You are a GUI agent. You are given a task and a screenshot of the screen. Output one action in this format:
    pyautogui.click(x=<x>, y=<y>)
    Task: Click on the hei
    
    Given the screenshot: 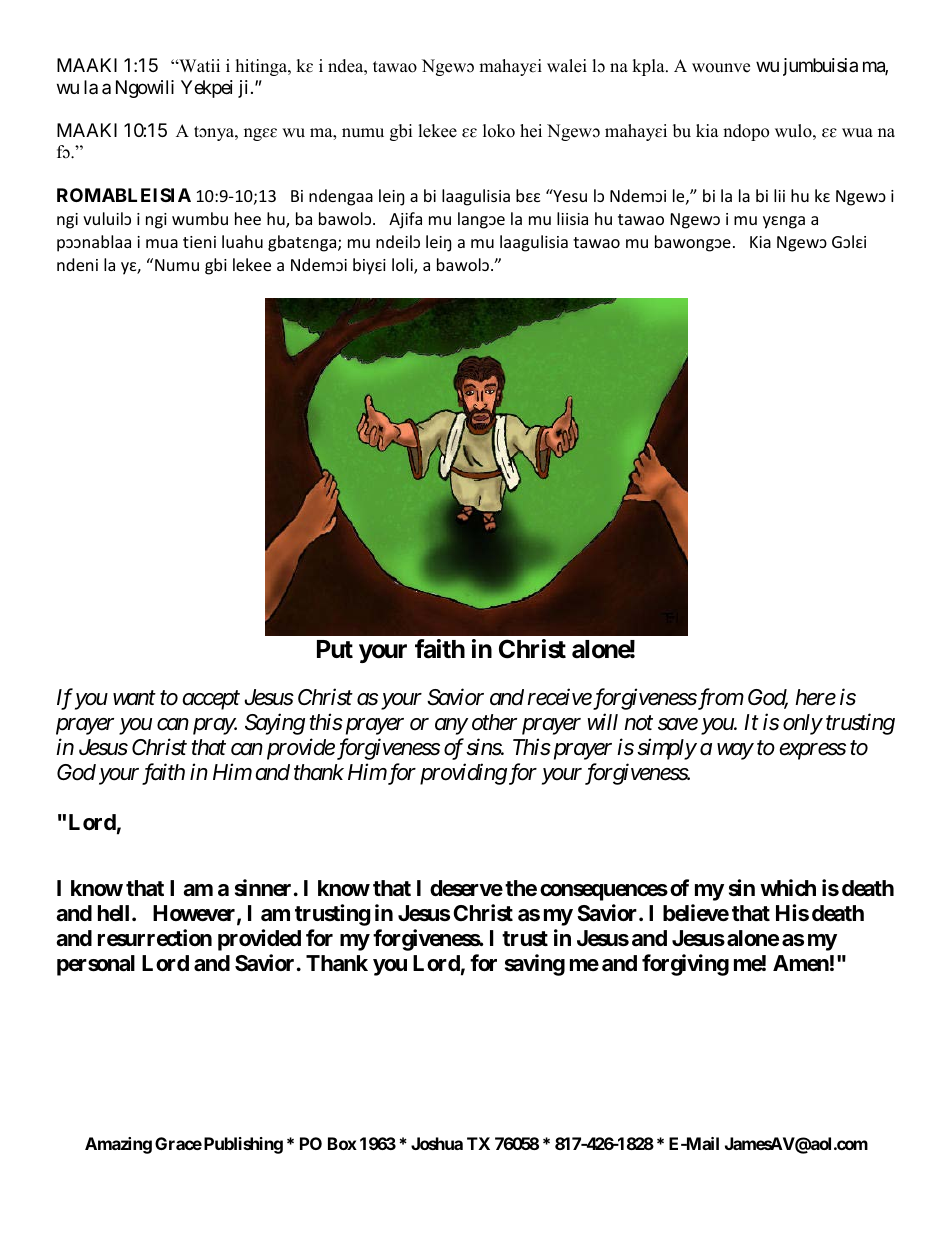 What is the action you would take?
    pyautogui.click(x=531, y=131)
